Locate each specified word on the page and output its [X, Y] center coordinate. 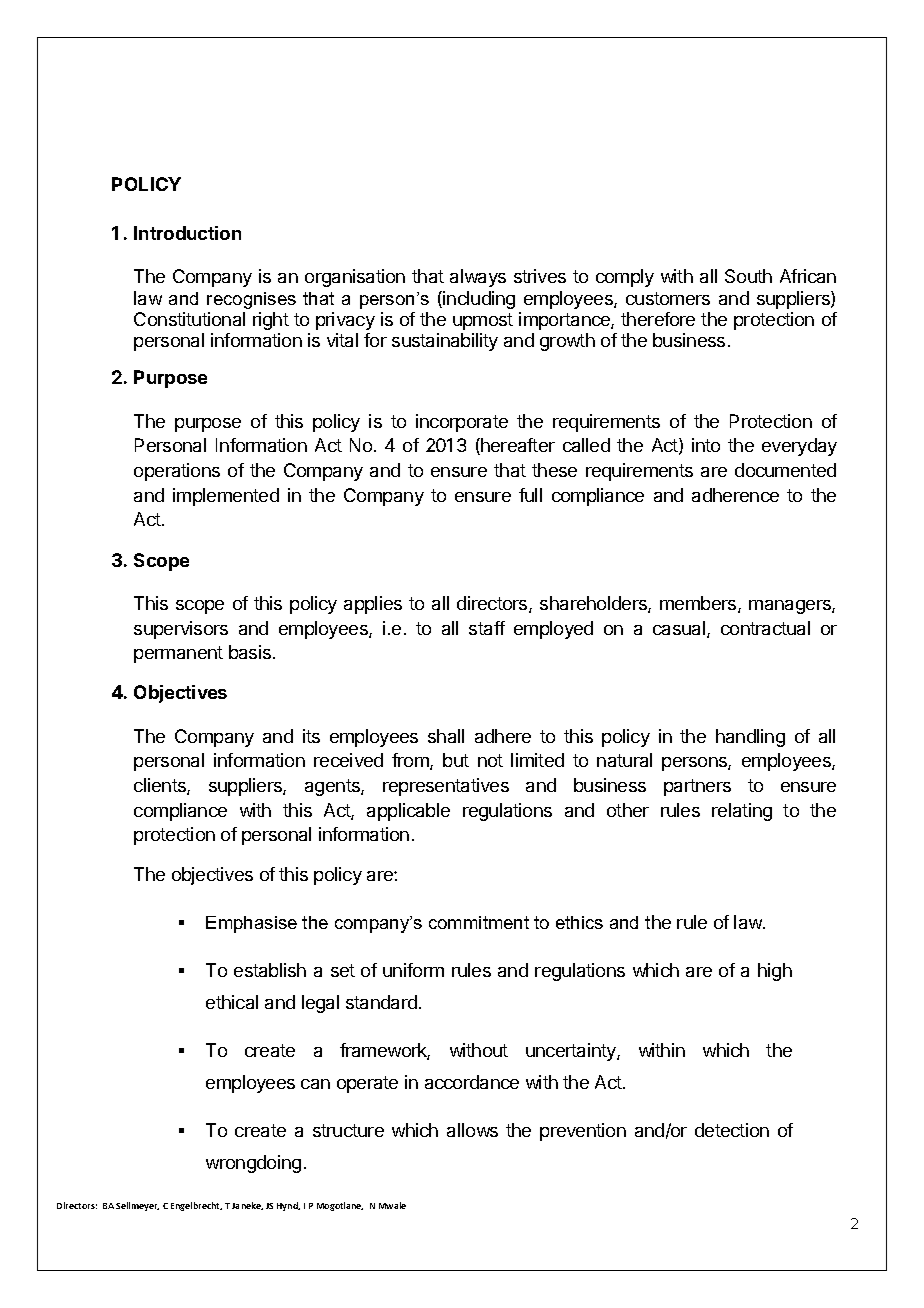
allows [472, 1130]
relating [742, 812]
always [478, 278]
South [748, 276]
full [530, 495]
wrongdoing [253, 1164]
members [699, 604]
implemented [226, 497]
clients [161, 786]
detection [732, 1130]
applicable [408, 812]
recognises [251, 300]
